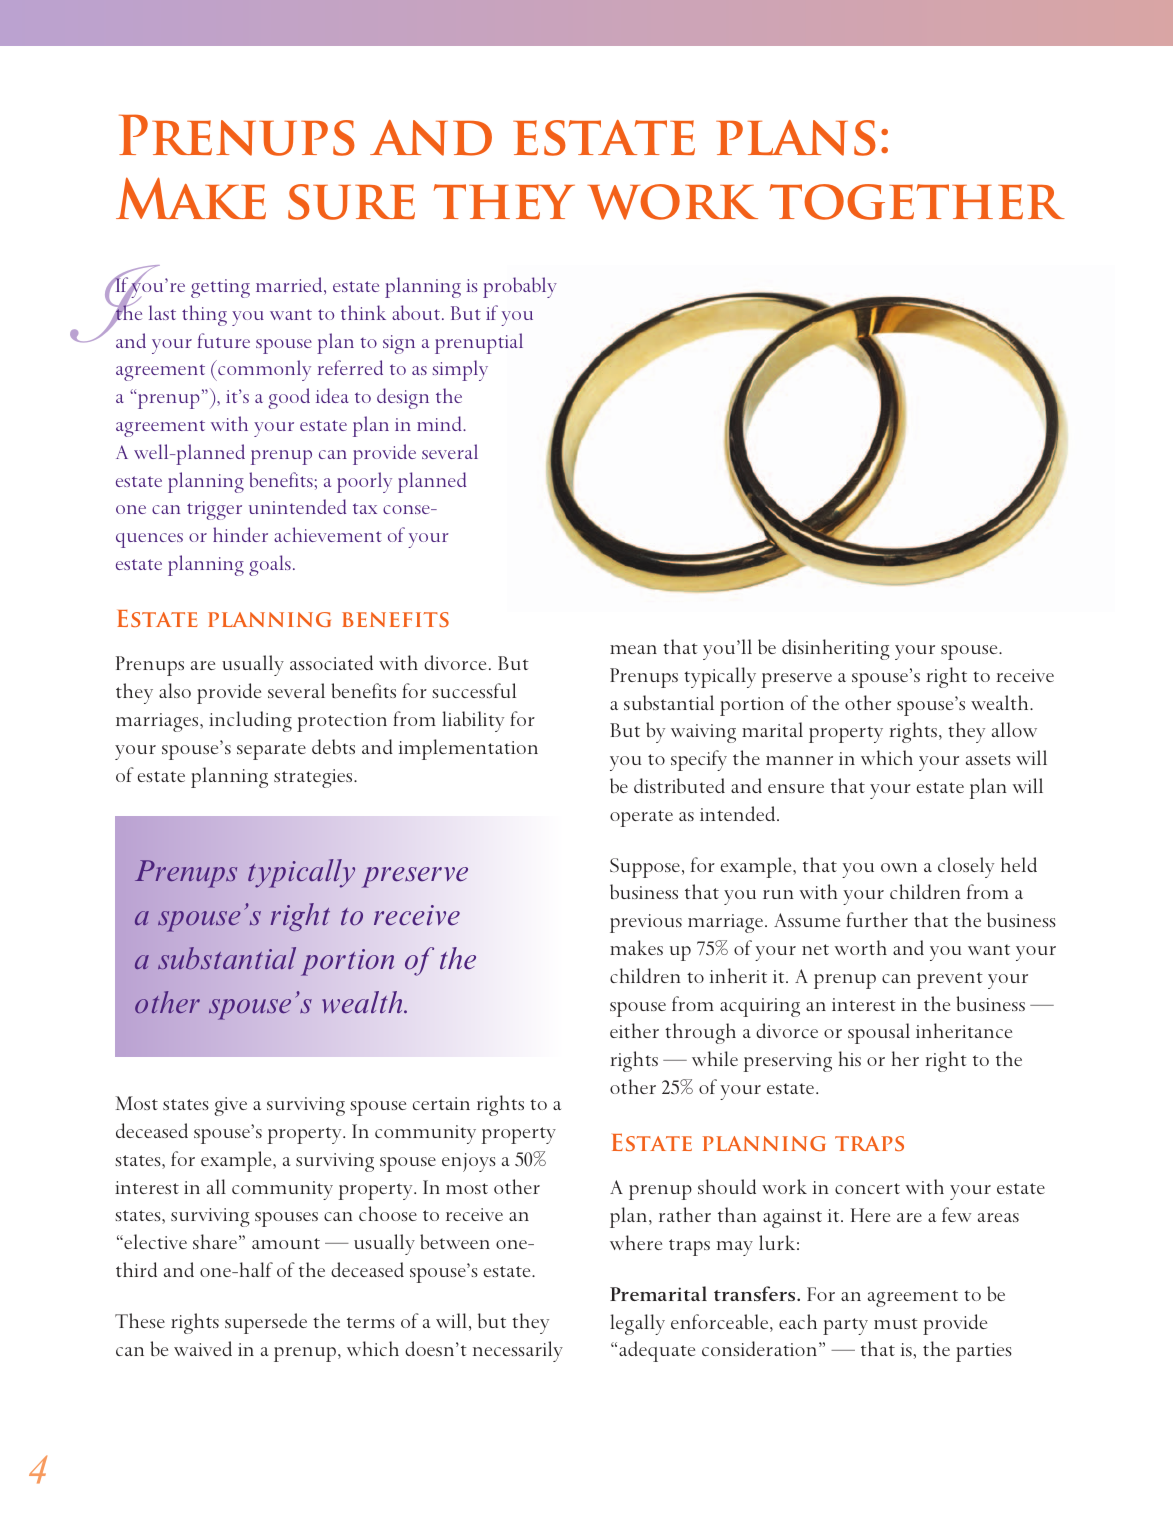  I want to click on probably, so click(520, 287).
